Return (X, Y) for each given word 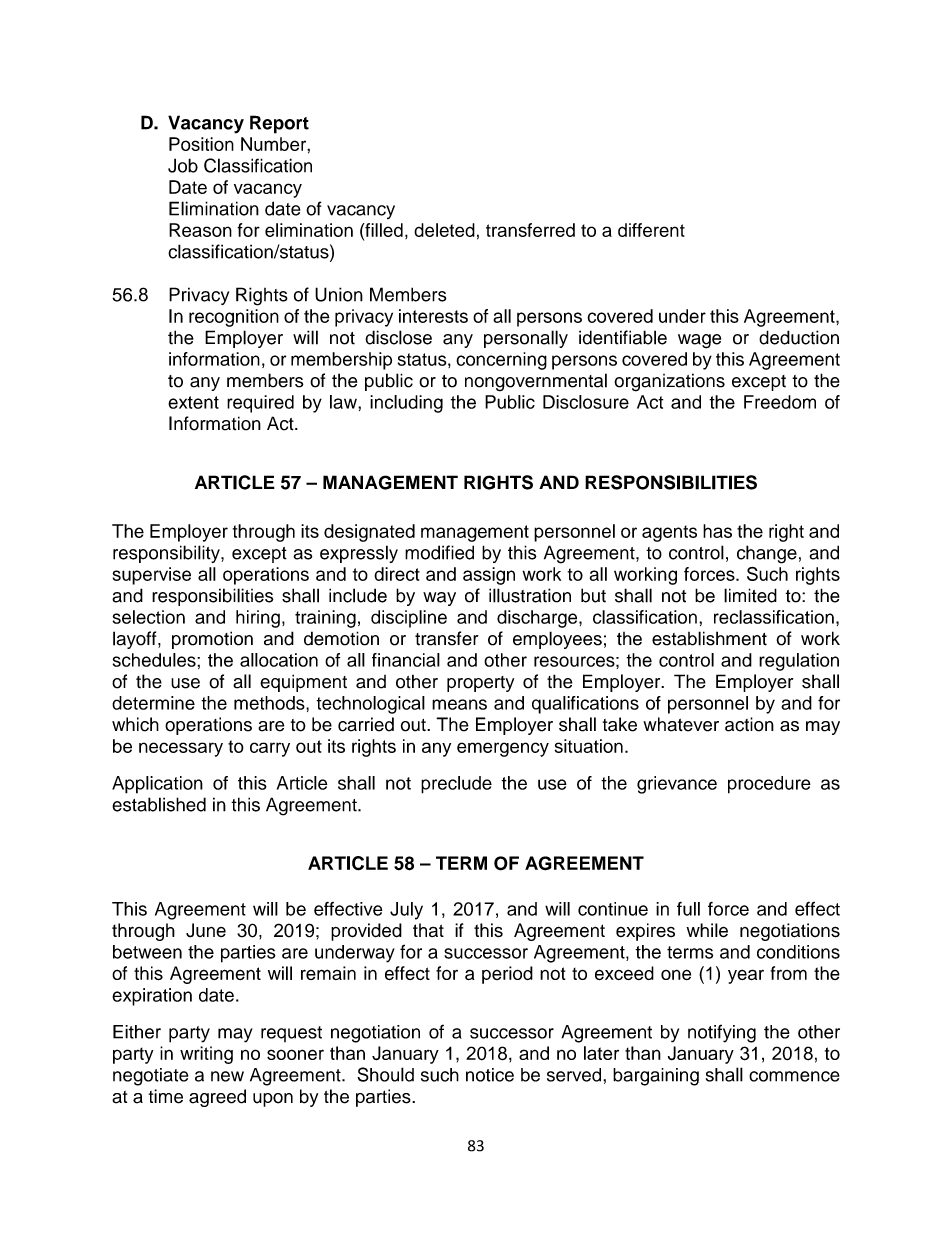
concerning (501, 361)
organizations (669, 382)
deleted (444, 230)
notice (490, 1075)
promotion (212, 640)
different (651, 230)
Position (201, 144)
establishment (709, 638)
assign (489, 576)
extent (193, 402)
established (159, 804)
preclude (456, 785)
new (227, 1076)
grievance (677, 785)
